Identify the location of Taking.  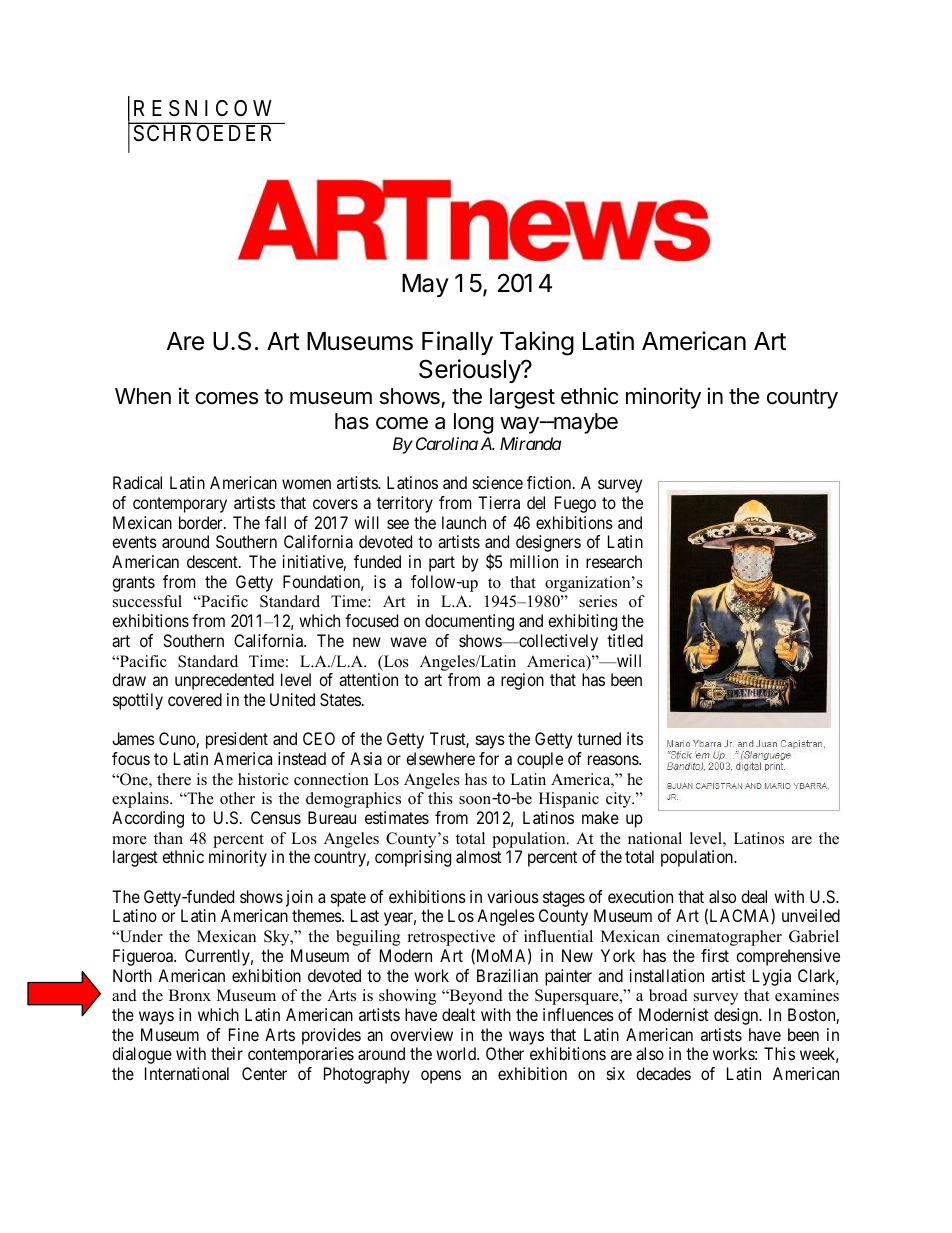
(537, 343).
